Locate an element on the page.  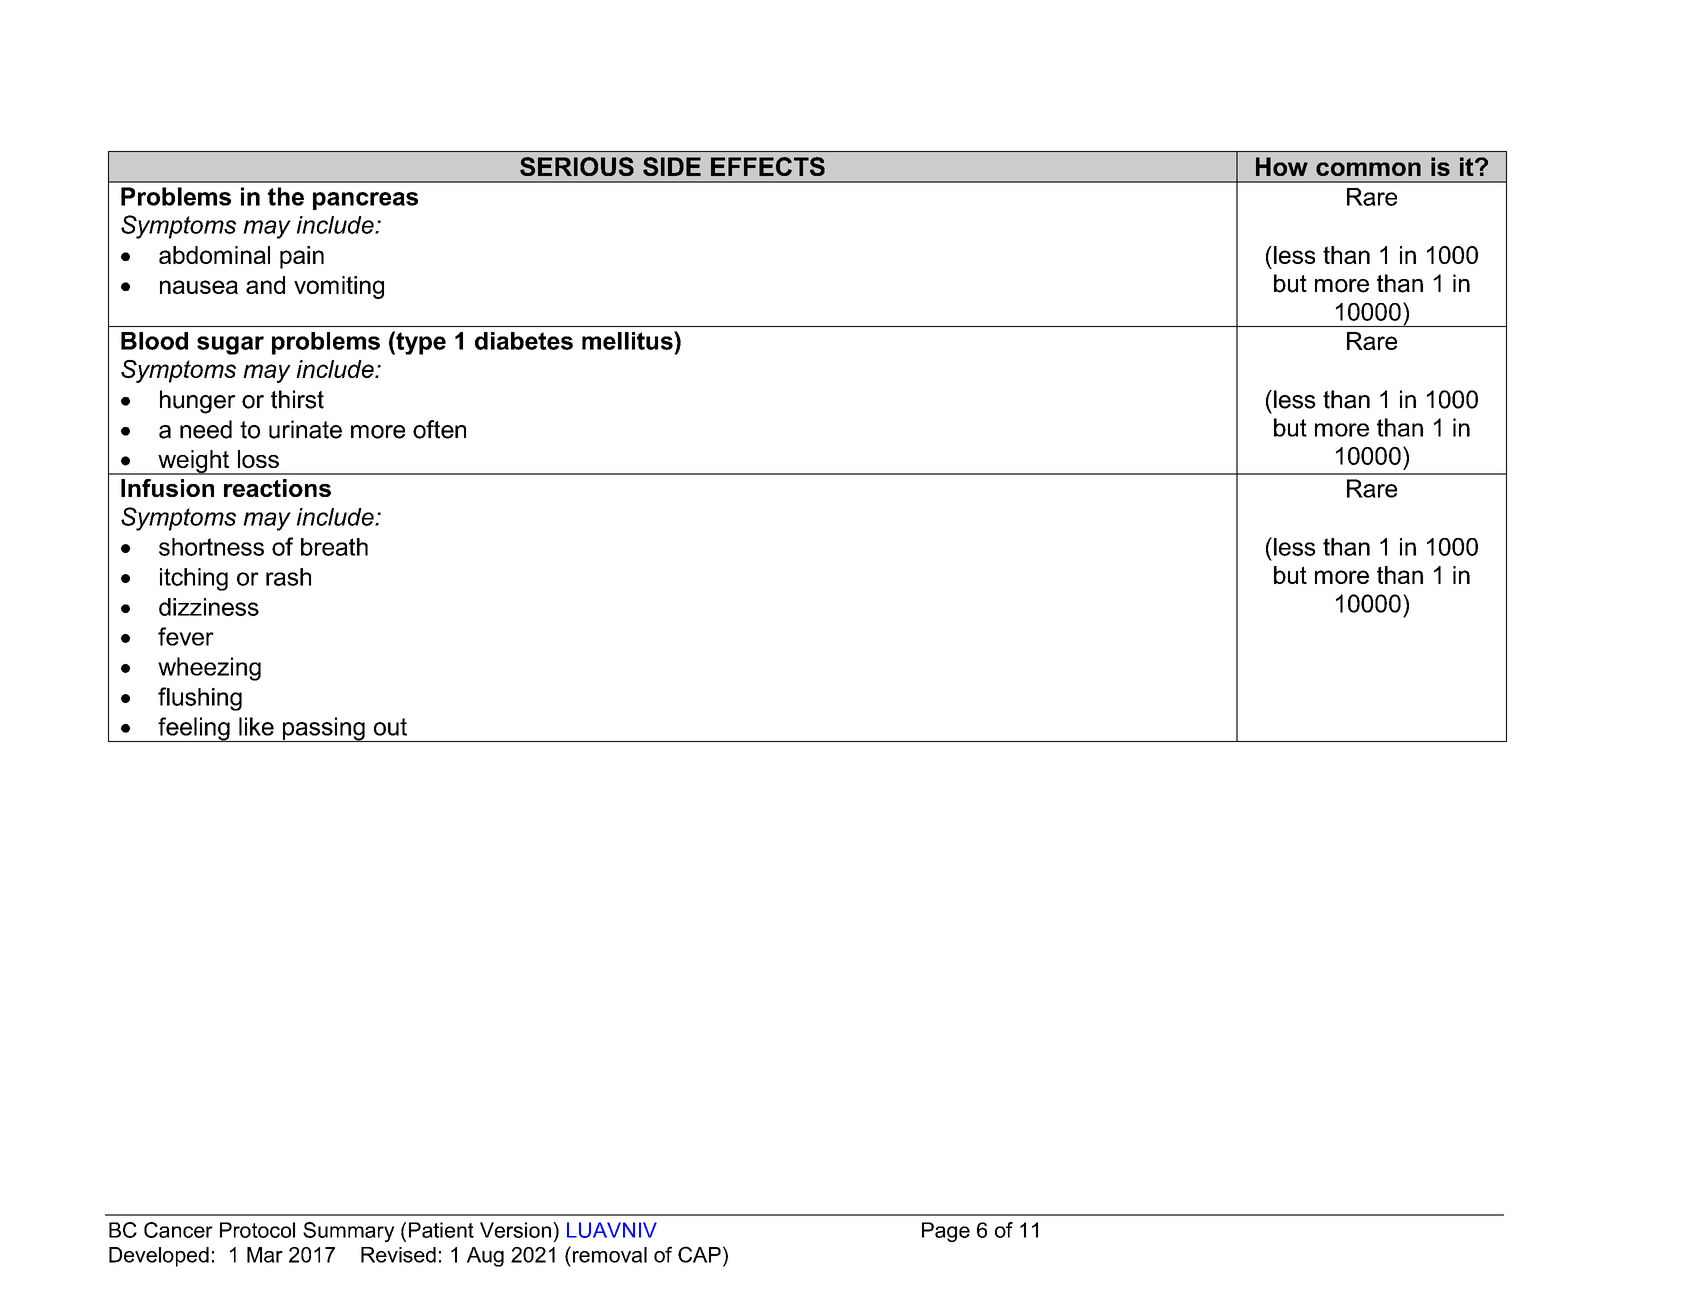
mellitus is located at coordinates (628, 340).
